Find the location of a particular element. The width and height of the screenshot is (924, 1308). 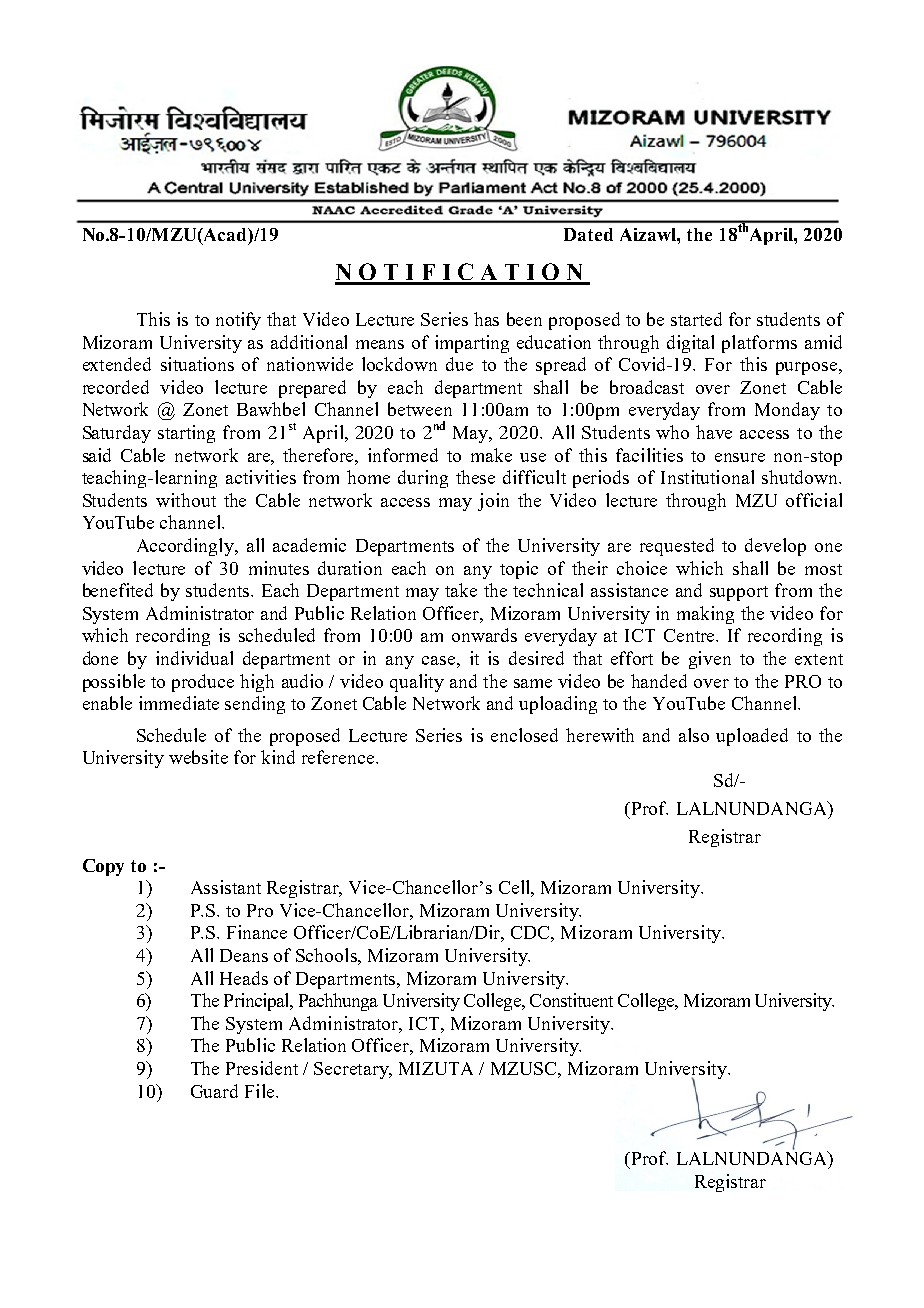

uploaded is located at coordinates (752, 737).
